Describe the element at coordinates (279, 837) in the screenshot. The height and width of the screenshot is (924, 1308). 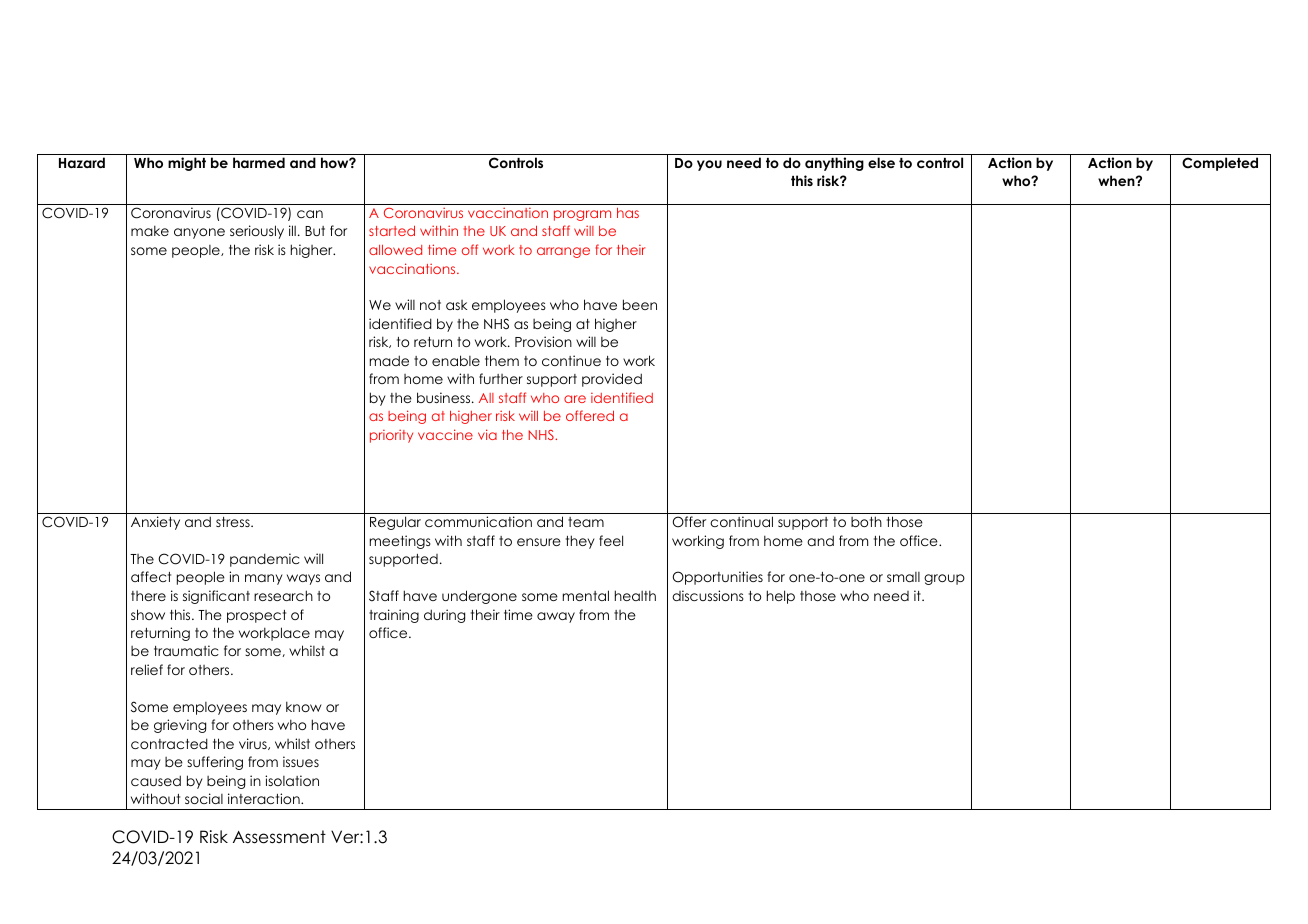
I see `Assessment` at that location.
